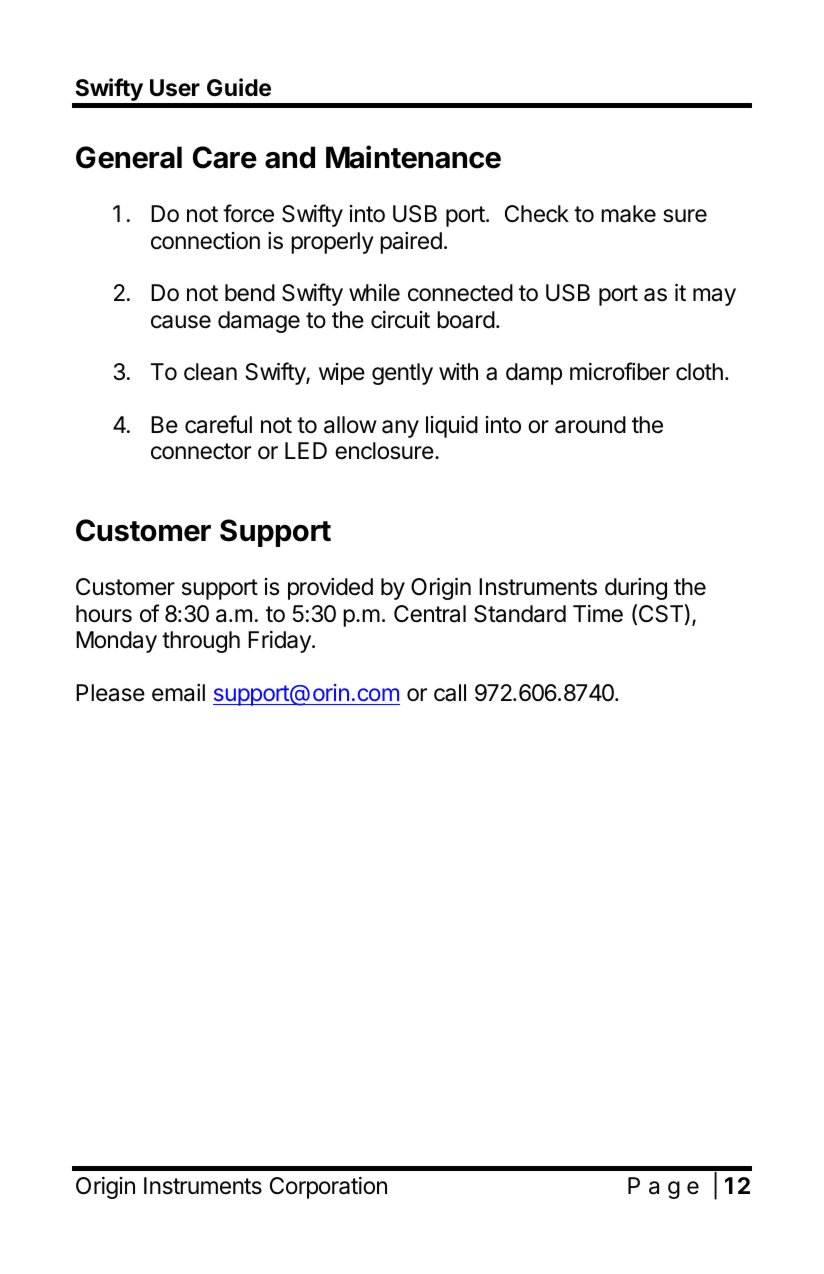 This screenshot has height=1274, width=824. I want to click on Time, so click(598, 614).
